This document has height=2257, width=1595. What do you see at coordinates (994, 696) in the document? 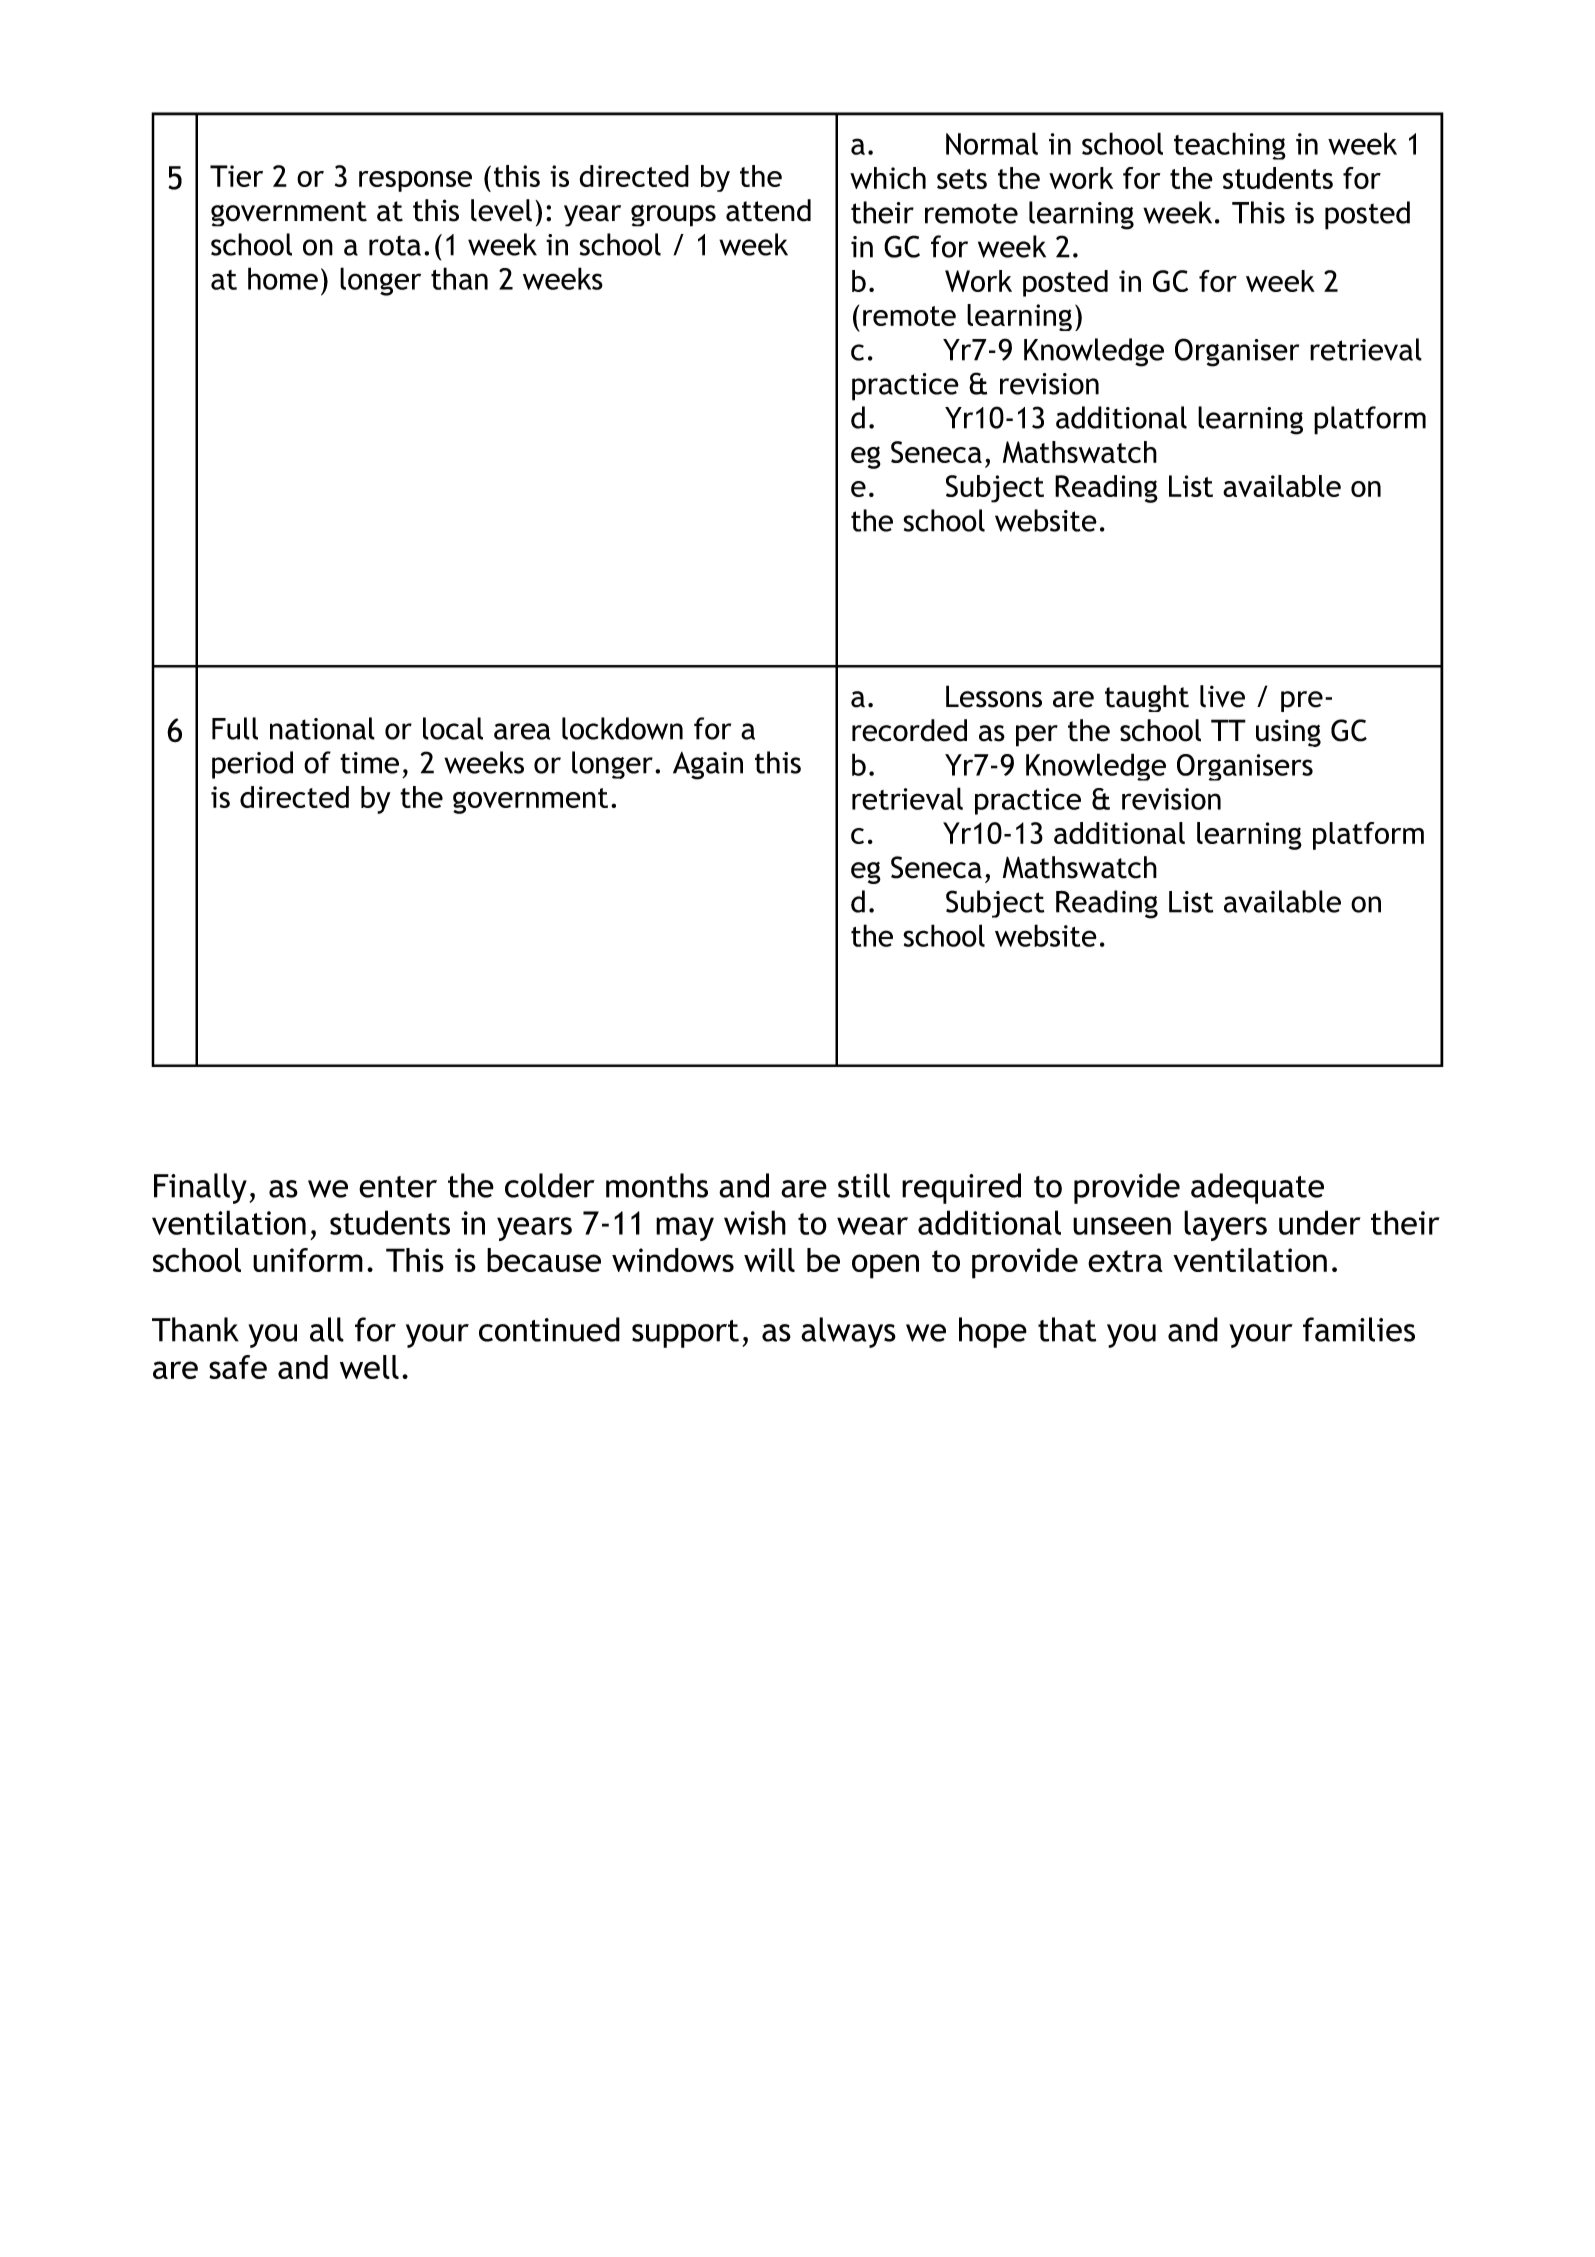
I see `Lessons` at bounding box center [994, 696].
